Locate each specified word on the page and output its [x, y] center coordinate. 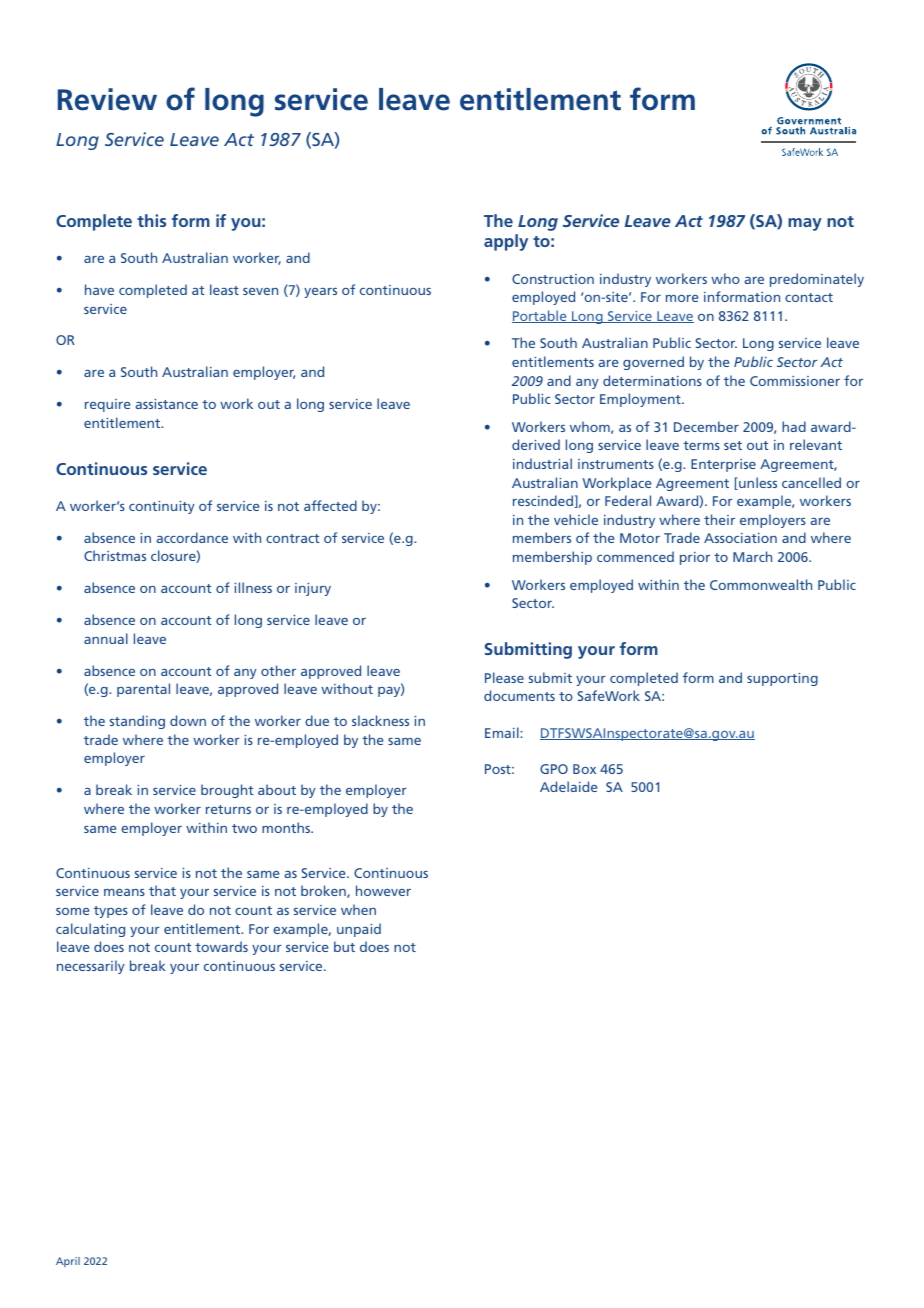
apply [506, 242]
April [68, 1262]
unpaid [359, 930]
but [344, 946]
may [805, 224]
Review [107, 99]
